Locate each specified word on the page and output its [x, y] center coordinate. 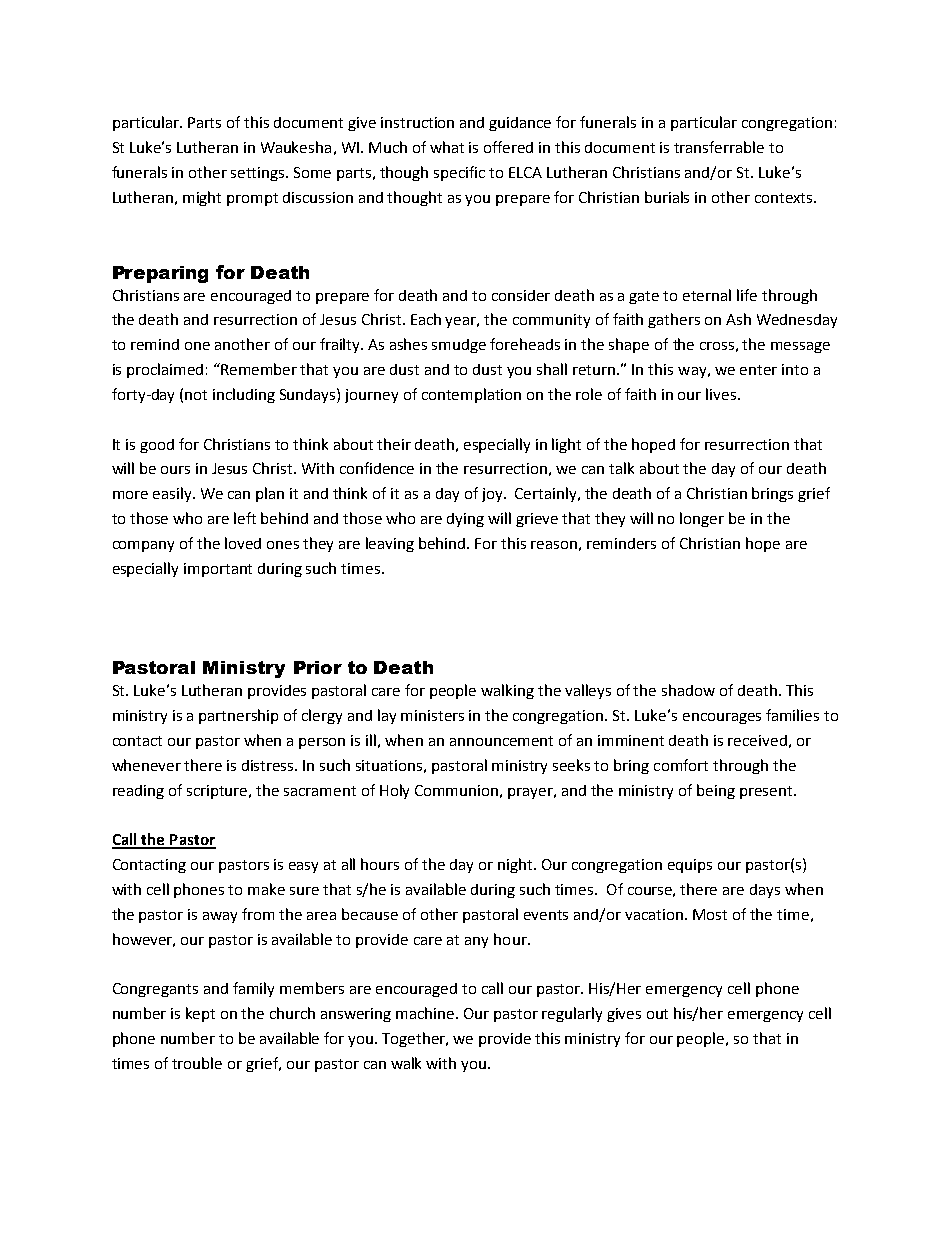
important [218, 570]
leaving [390, 544]
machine [426, 1013]
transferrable [719, 147]
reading [138, 792]
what [447, 147]
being [716, 791]
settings [259, 174]
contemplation [471, 395]
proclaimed [165, 370]
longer [702, 519]
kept [200, 1014]
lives [722, 394]
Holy [394, 791]
